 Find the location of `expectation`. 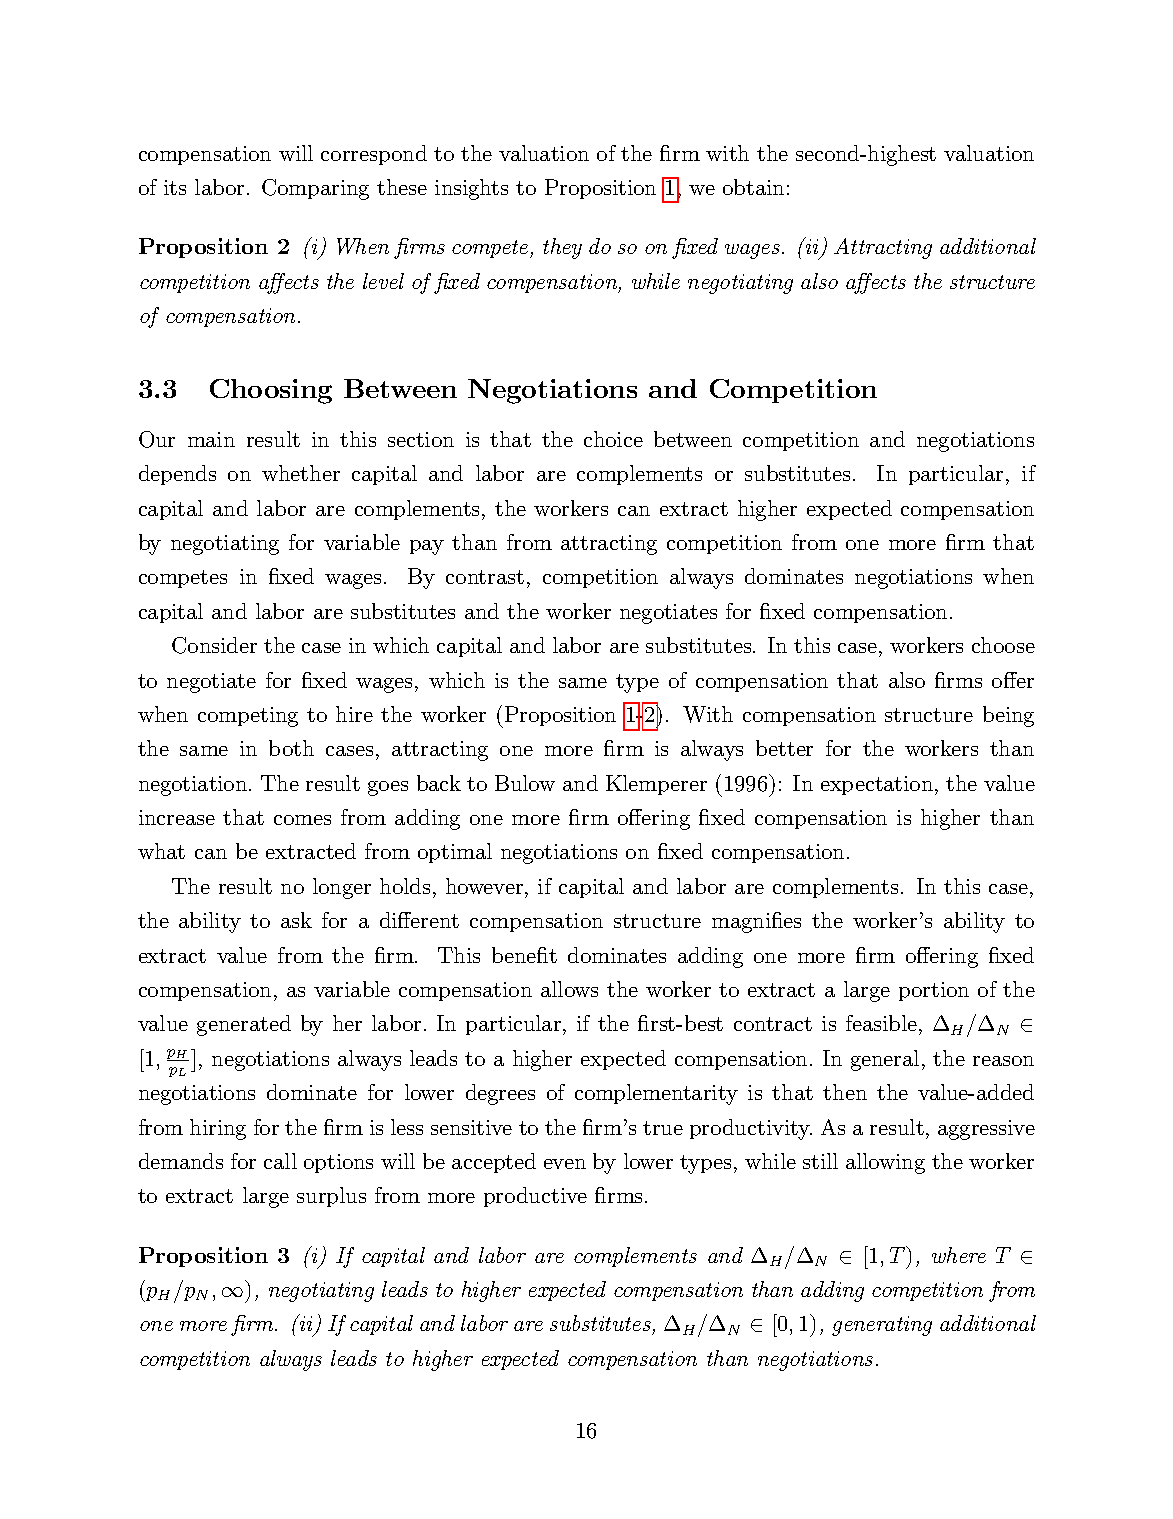

expectation is located at coordinates (878, 785).
